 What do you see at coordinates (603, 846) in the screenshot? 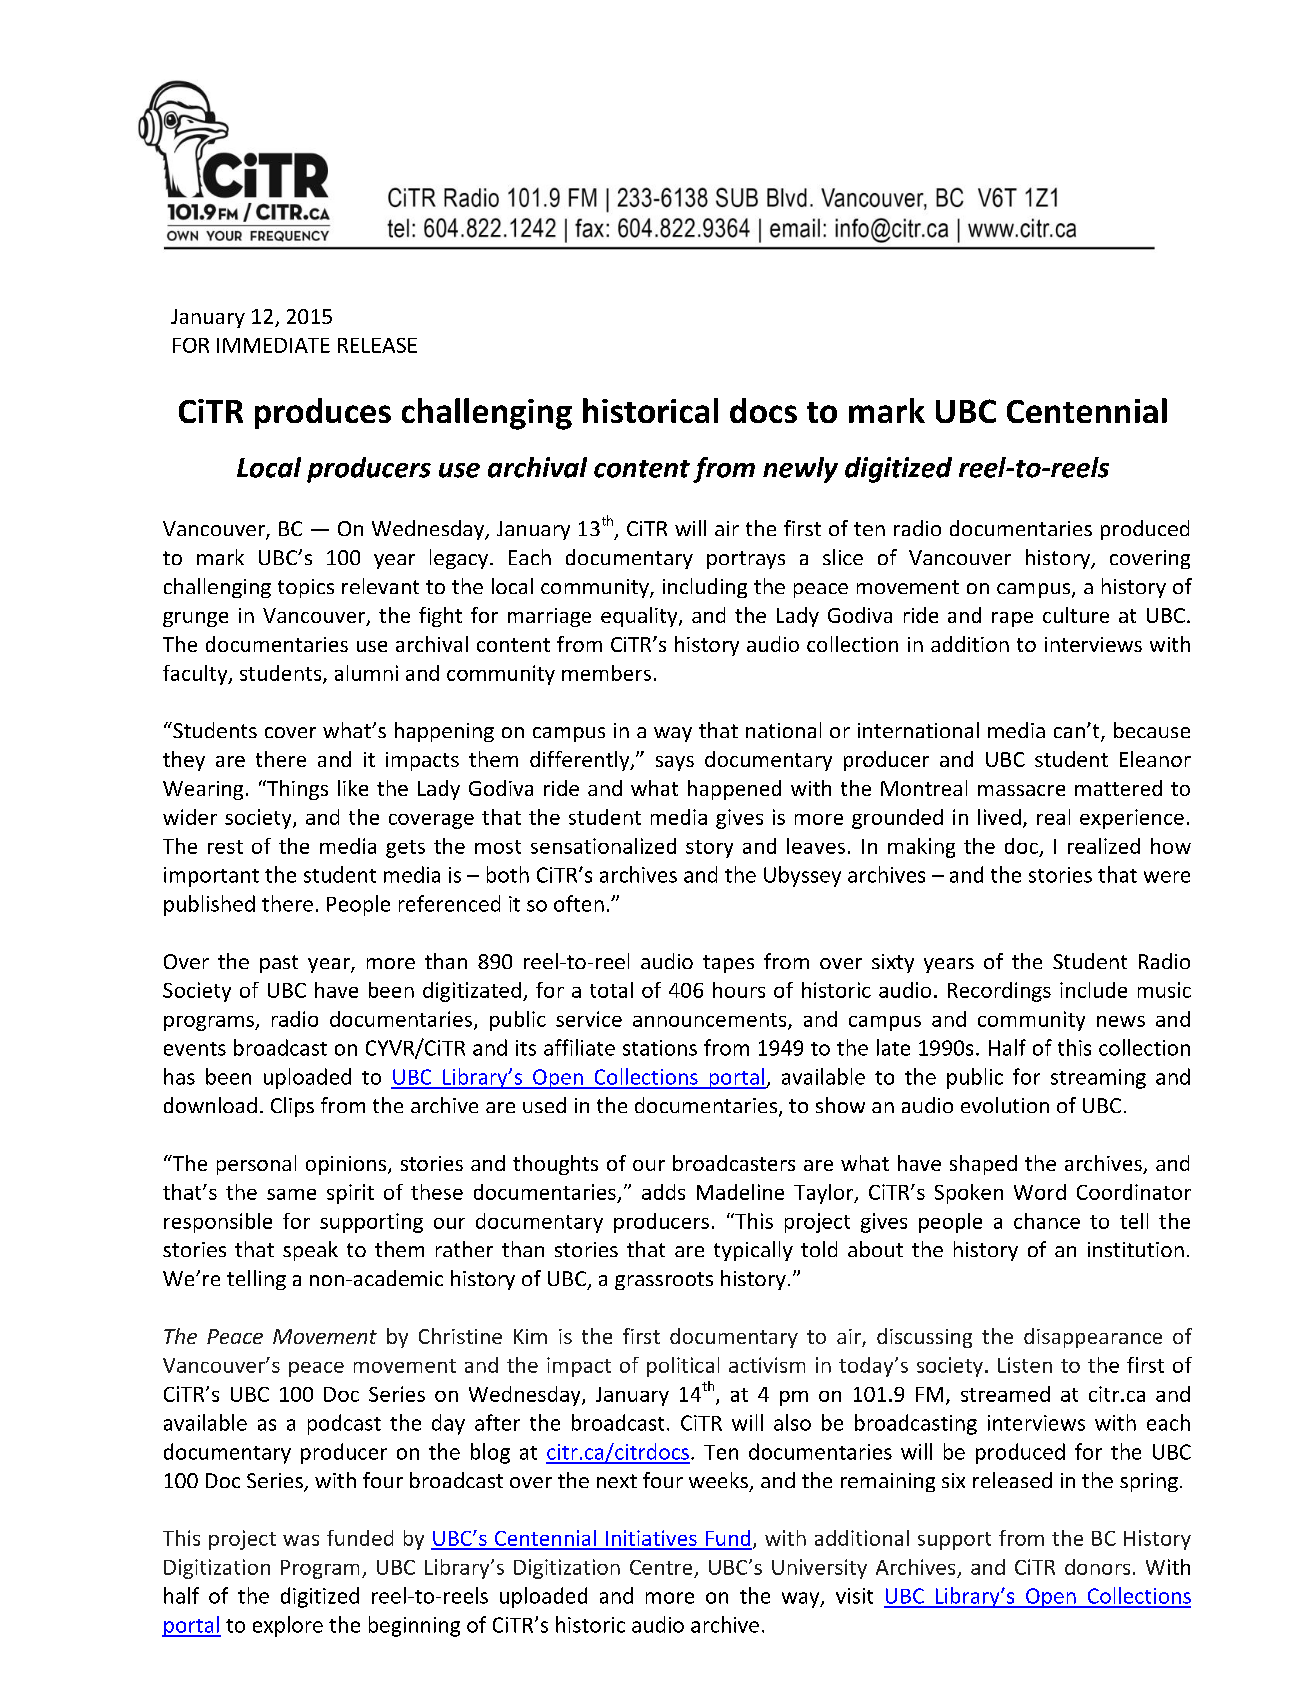
I see `sensationalized` at bounding box center [603, 846].
